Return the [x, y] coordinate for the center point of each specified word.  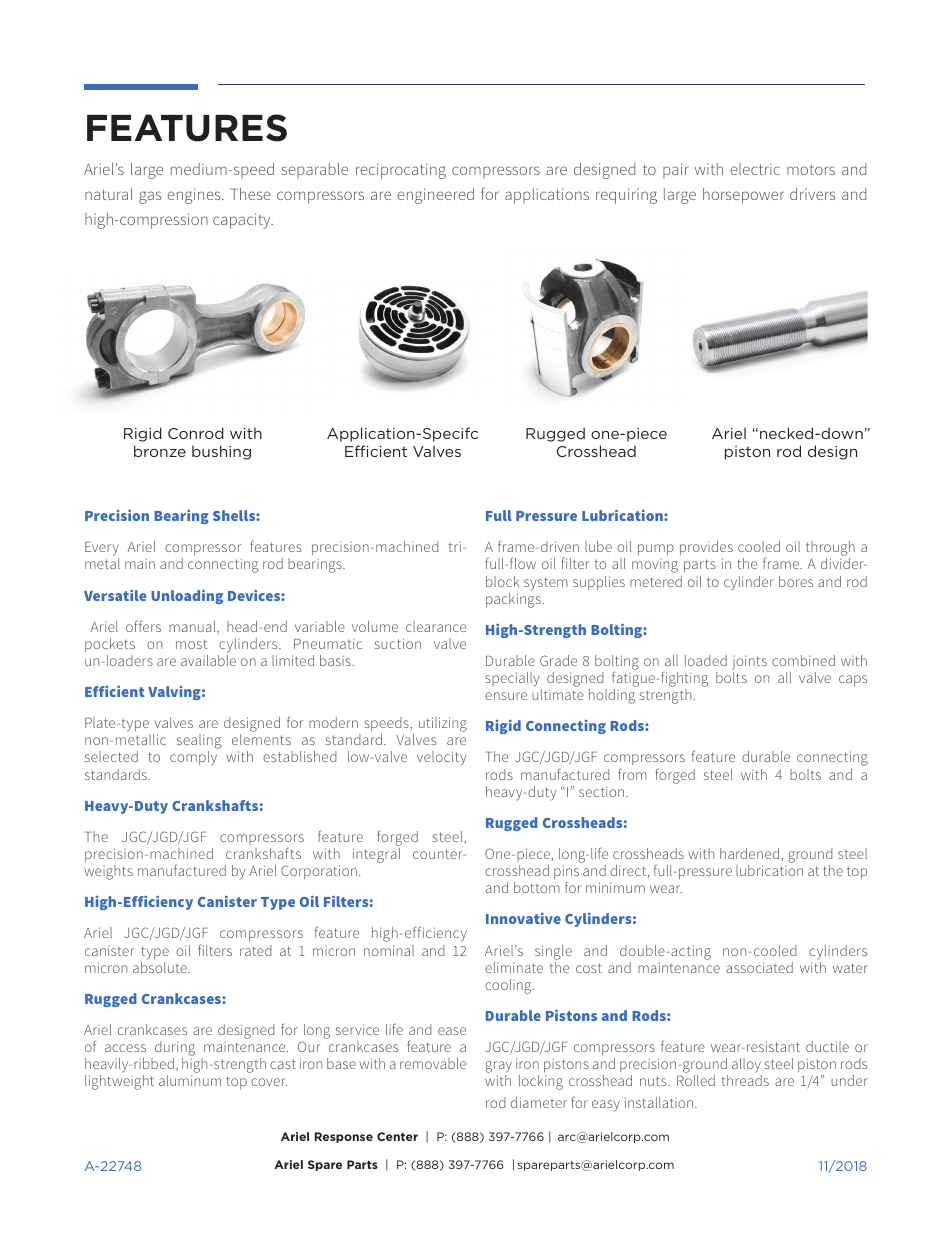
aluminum [190, 1080]
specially [512, 679]
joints [749, 662]
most [191, 644]
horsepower [743, 196]
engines [195, 196]
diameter [539, 1102]
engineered [435, 196]
